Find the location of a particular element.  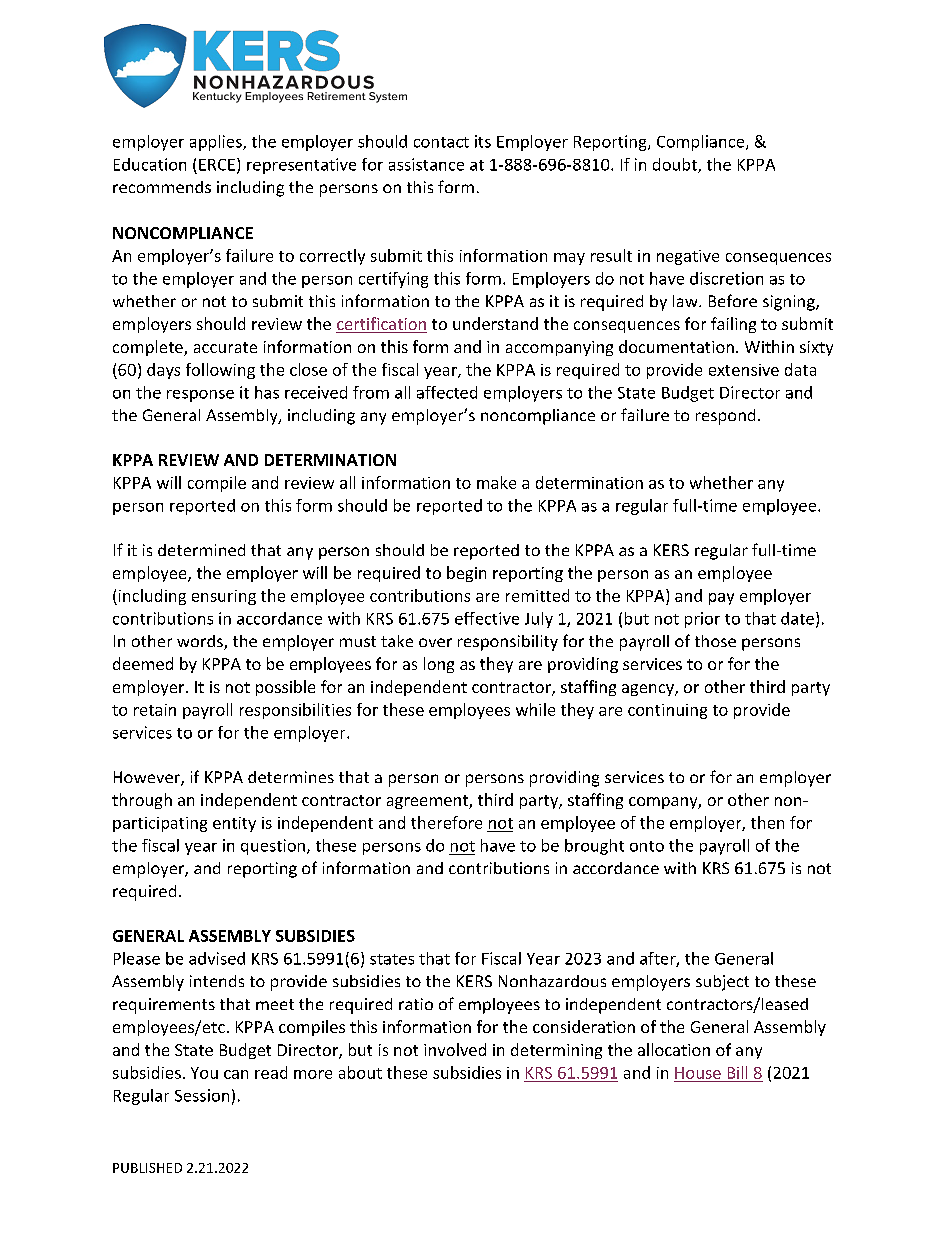

its is located at coordinates (483, 141).
